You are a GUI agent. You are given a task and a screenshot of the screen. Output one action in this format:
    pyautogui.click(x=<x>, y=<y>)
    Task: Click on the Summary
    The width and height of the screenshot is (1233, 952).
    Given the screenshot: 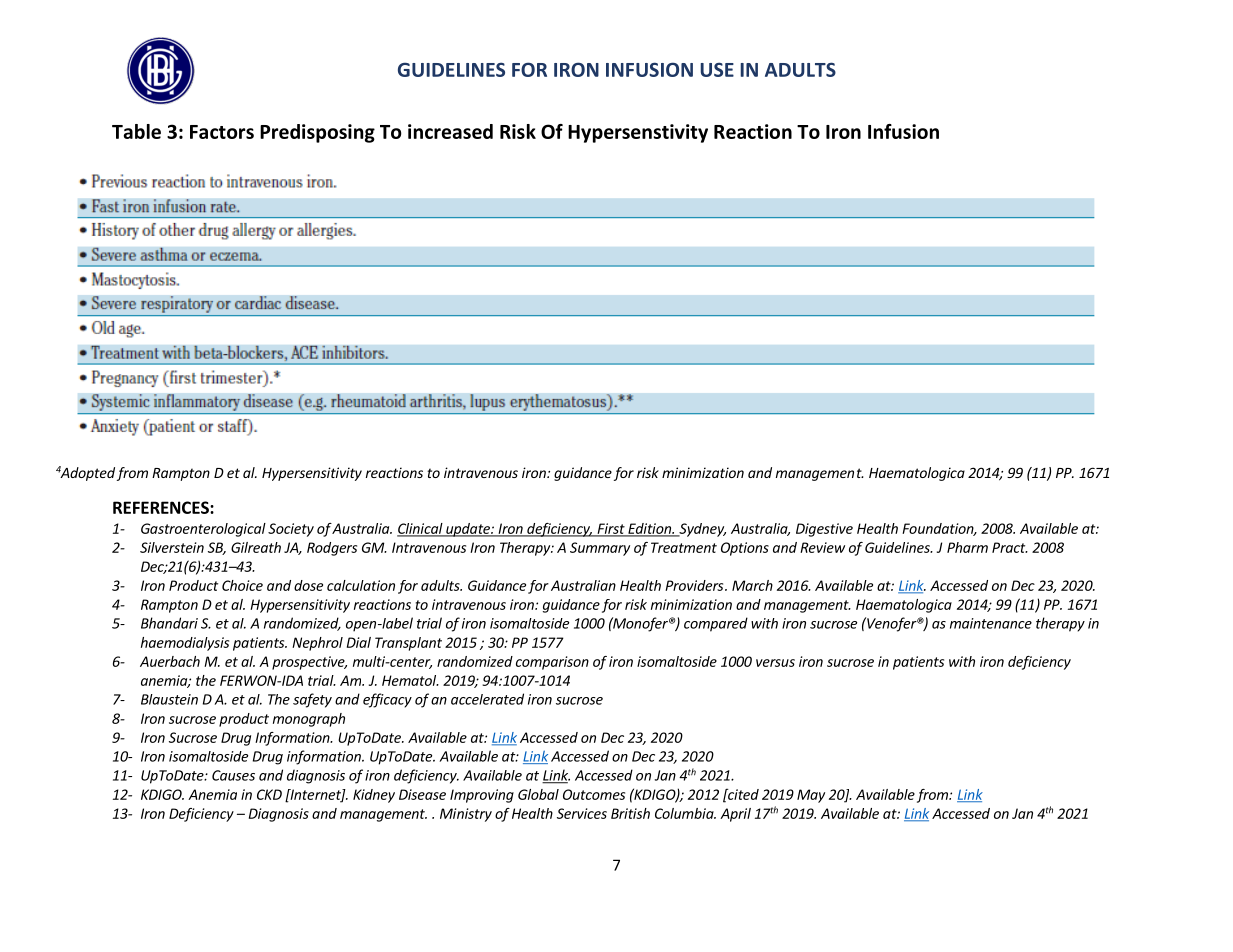 What is the action you would take?
    pyautogui.click(x=600, y=549)
